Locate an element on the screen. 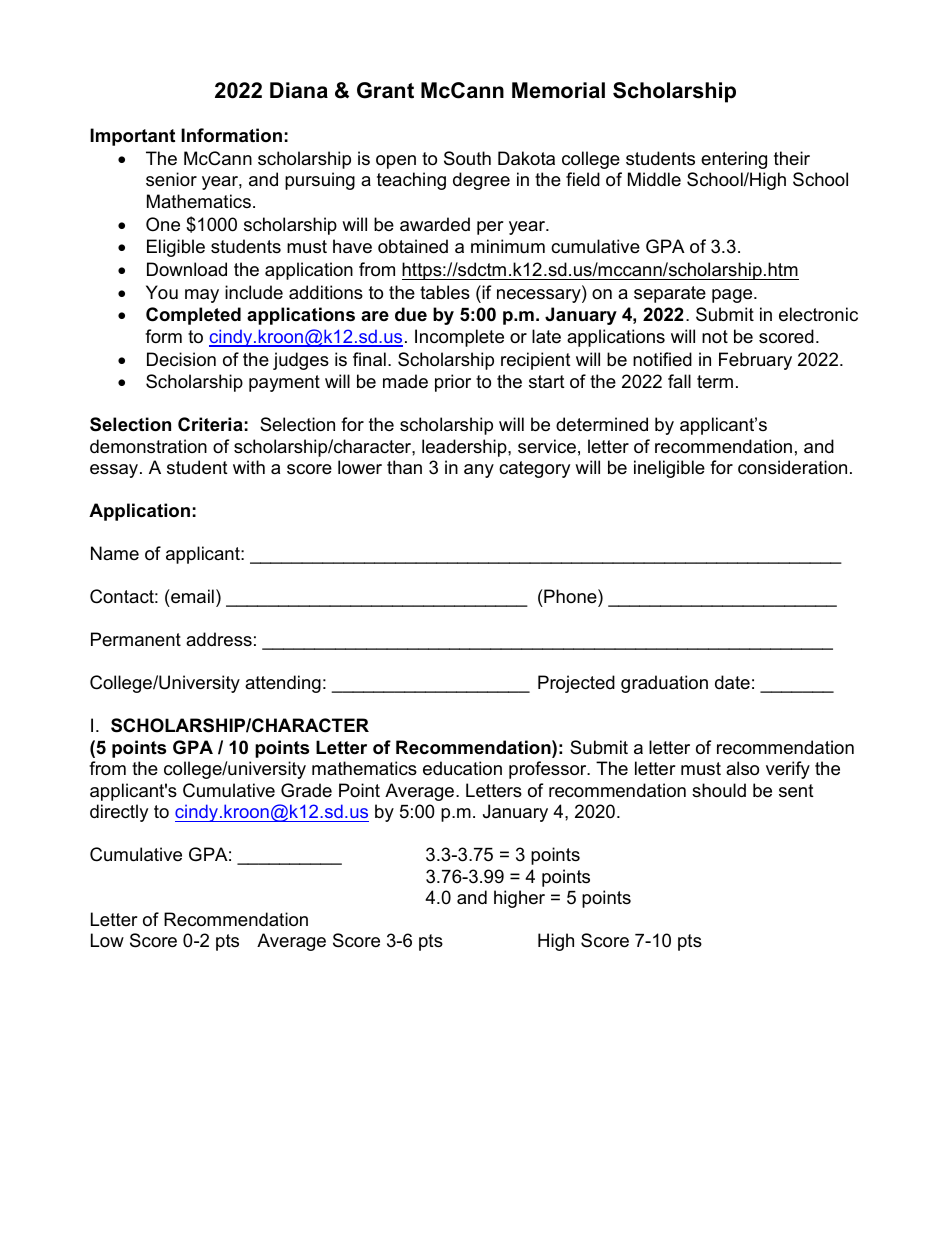 Image resolution: width=952 pixels, height=1233 pixels. Important is located at coordinates (132, 137).
